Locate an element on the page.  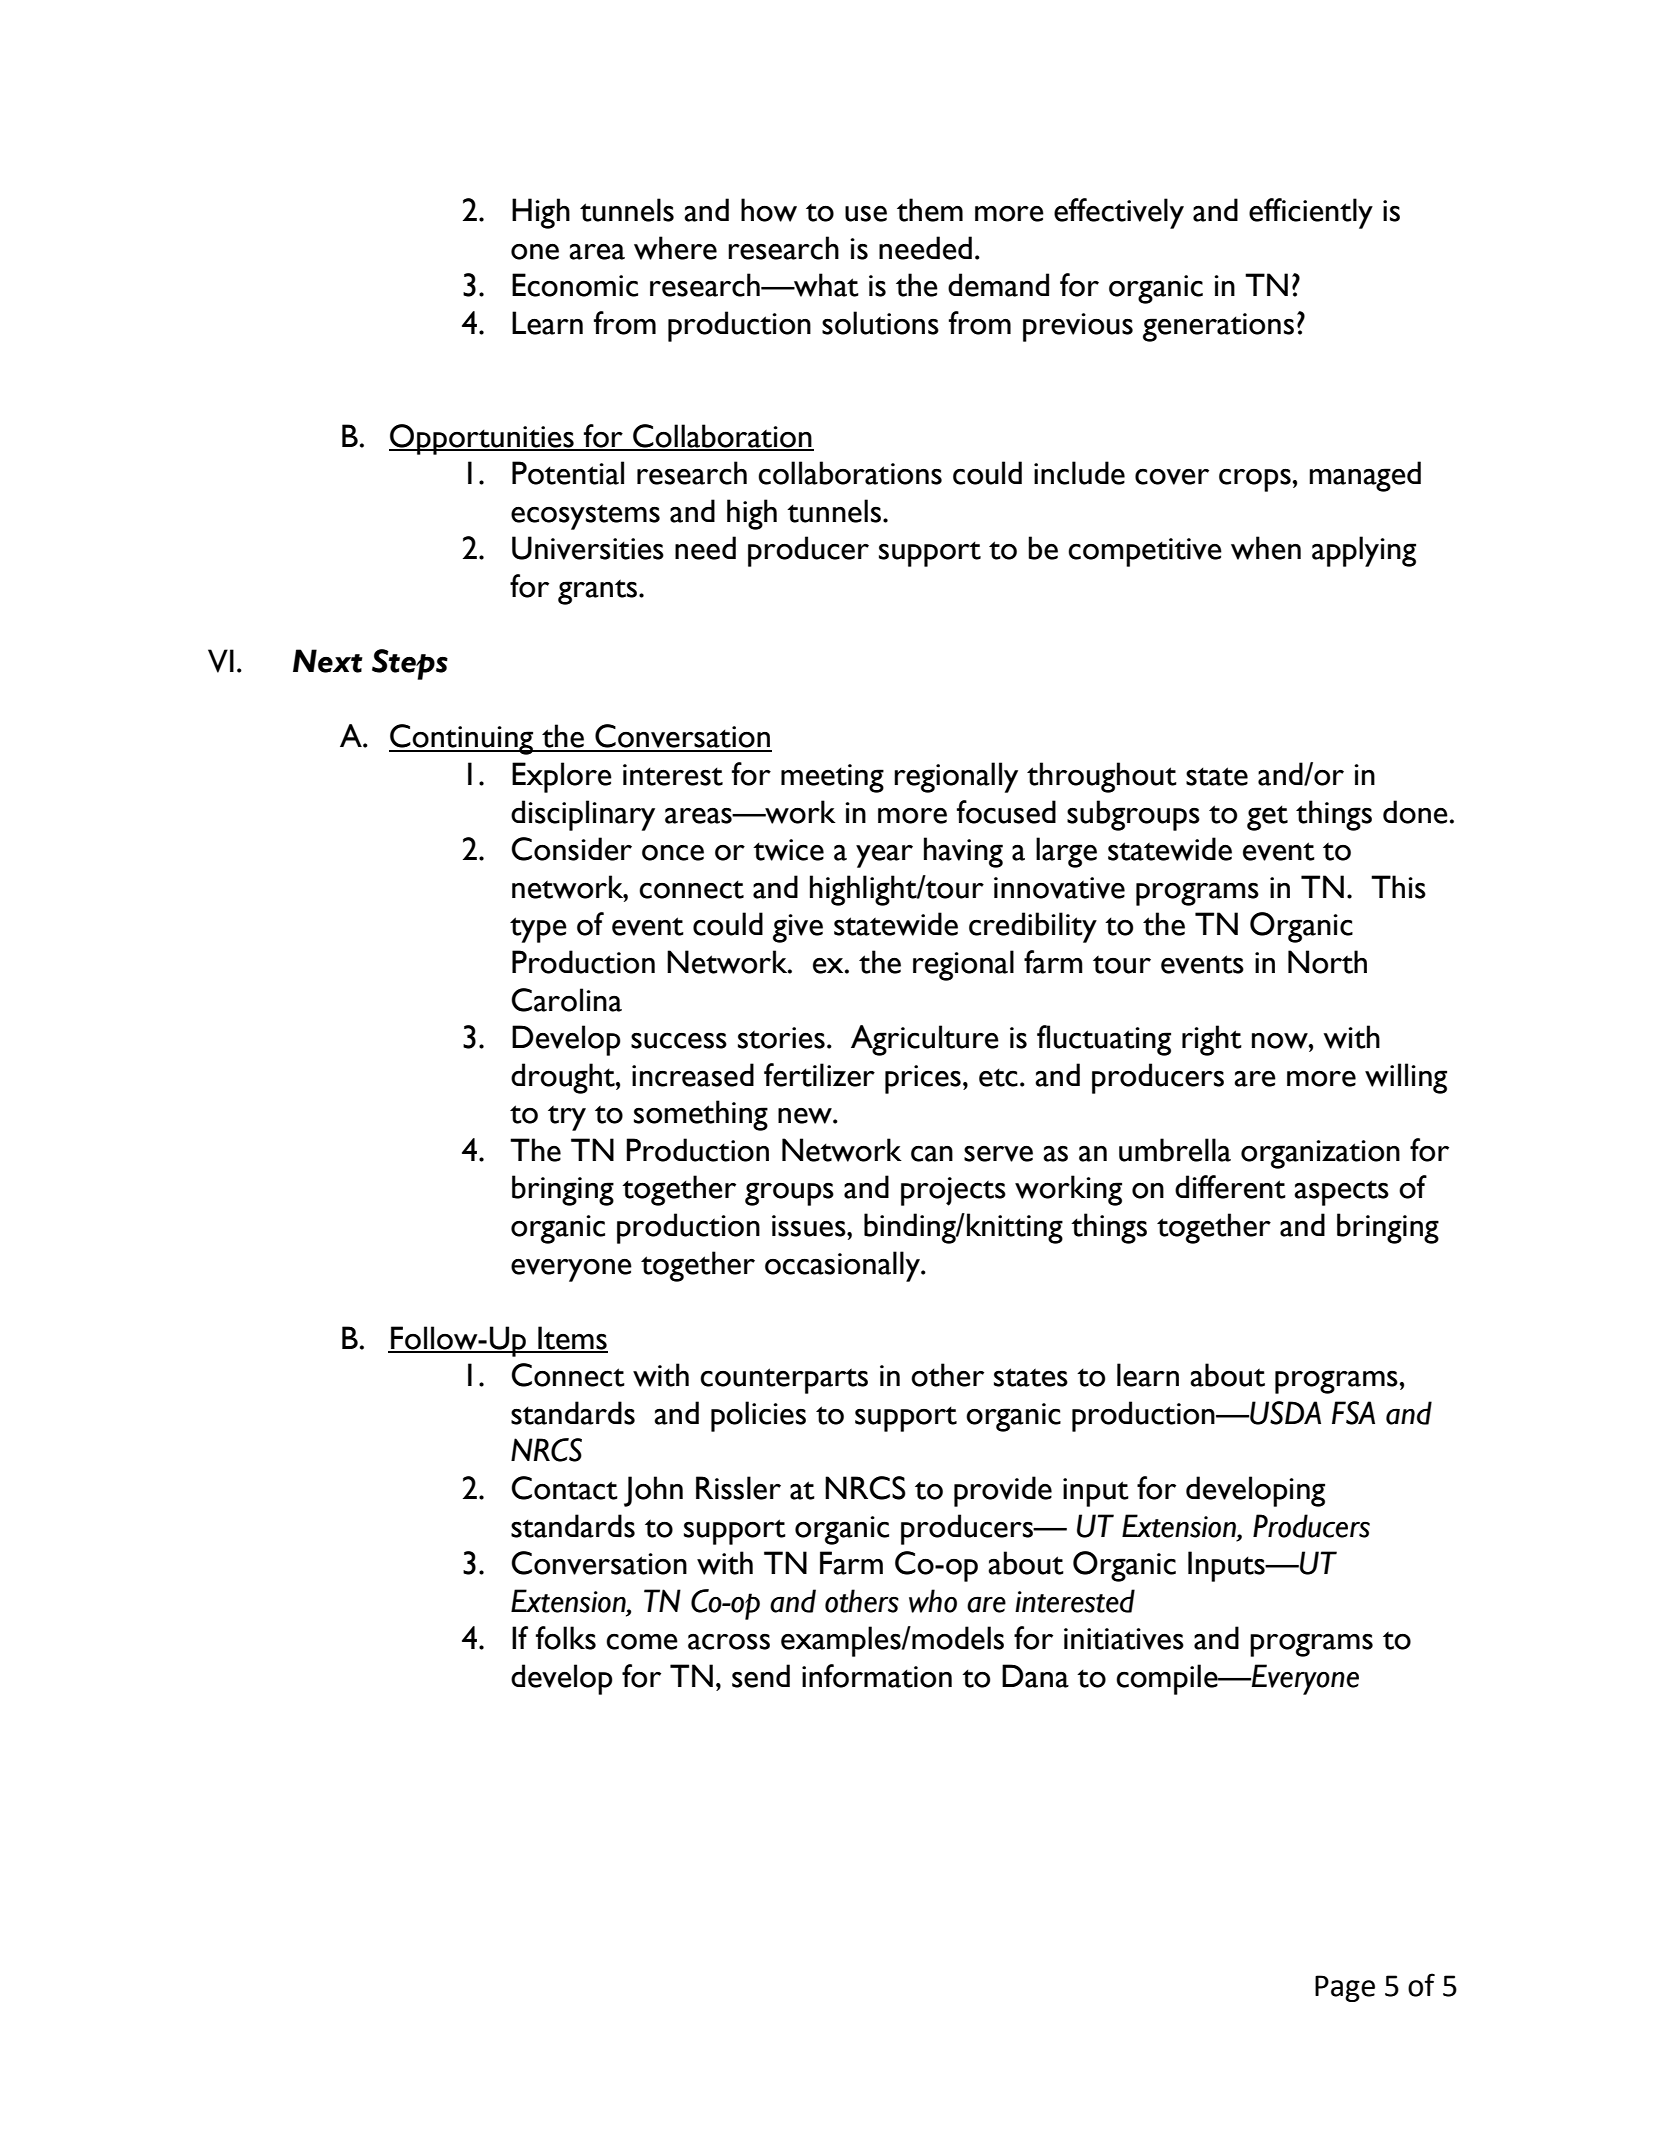
solutions is located at coordinates (880, 323).
